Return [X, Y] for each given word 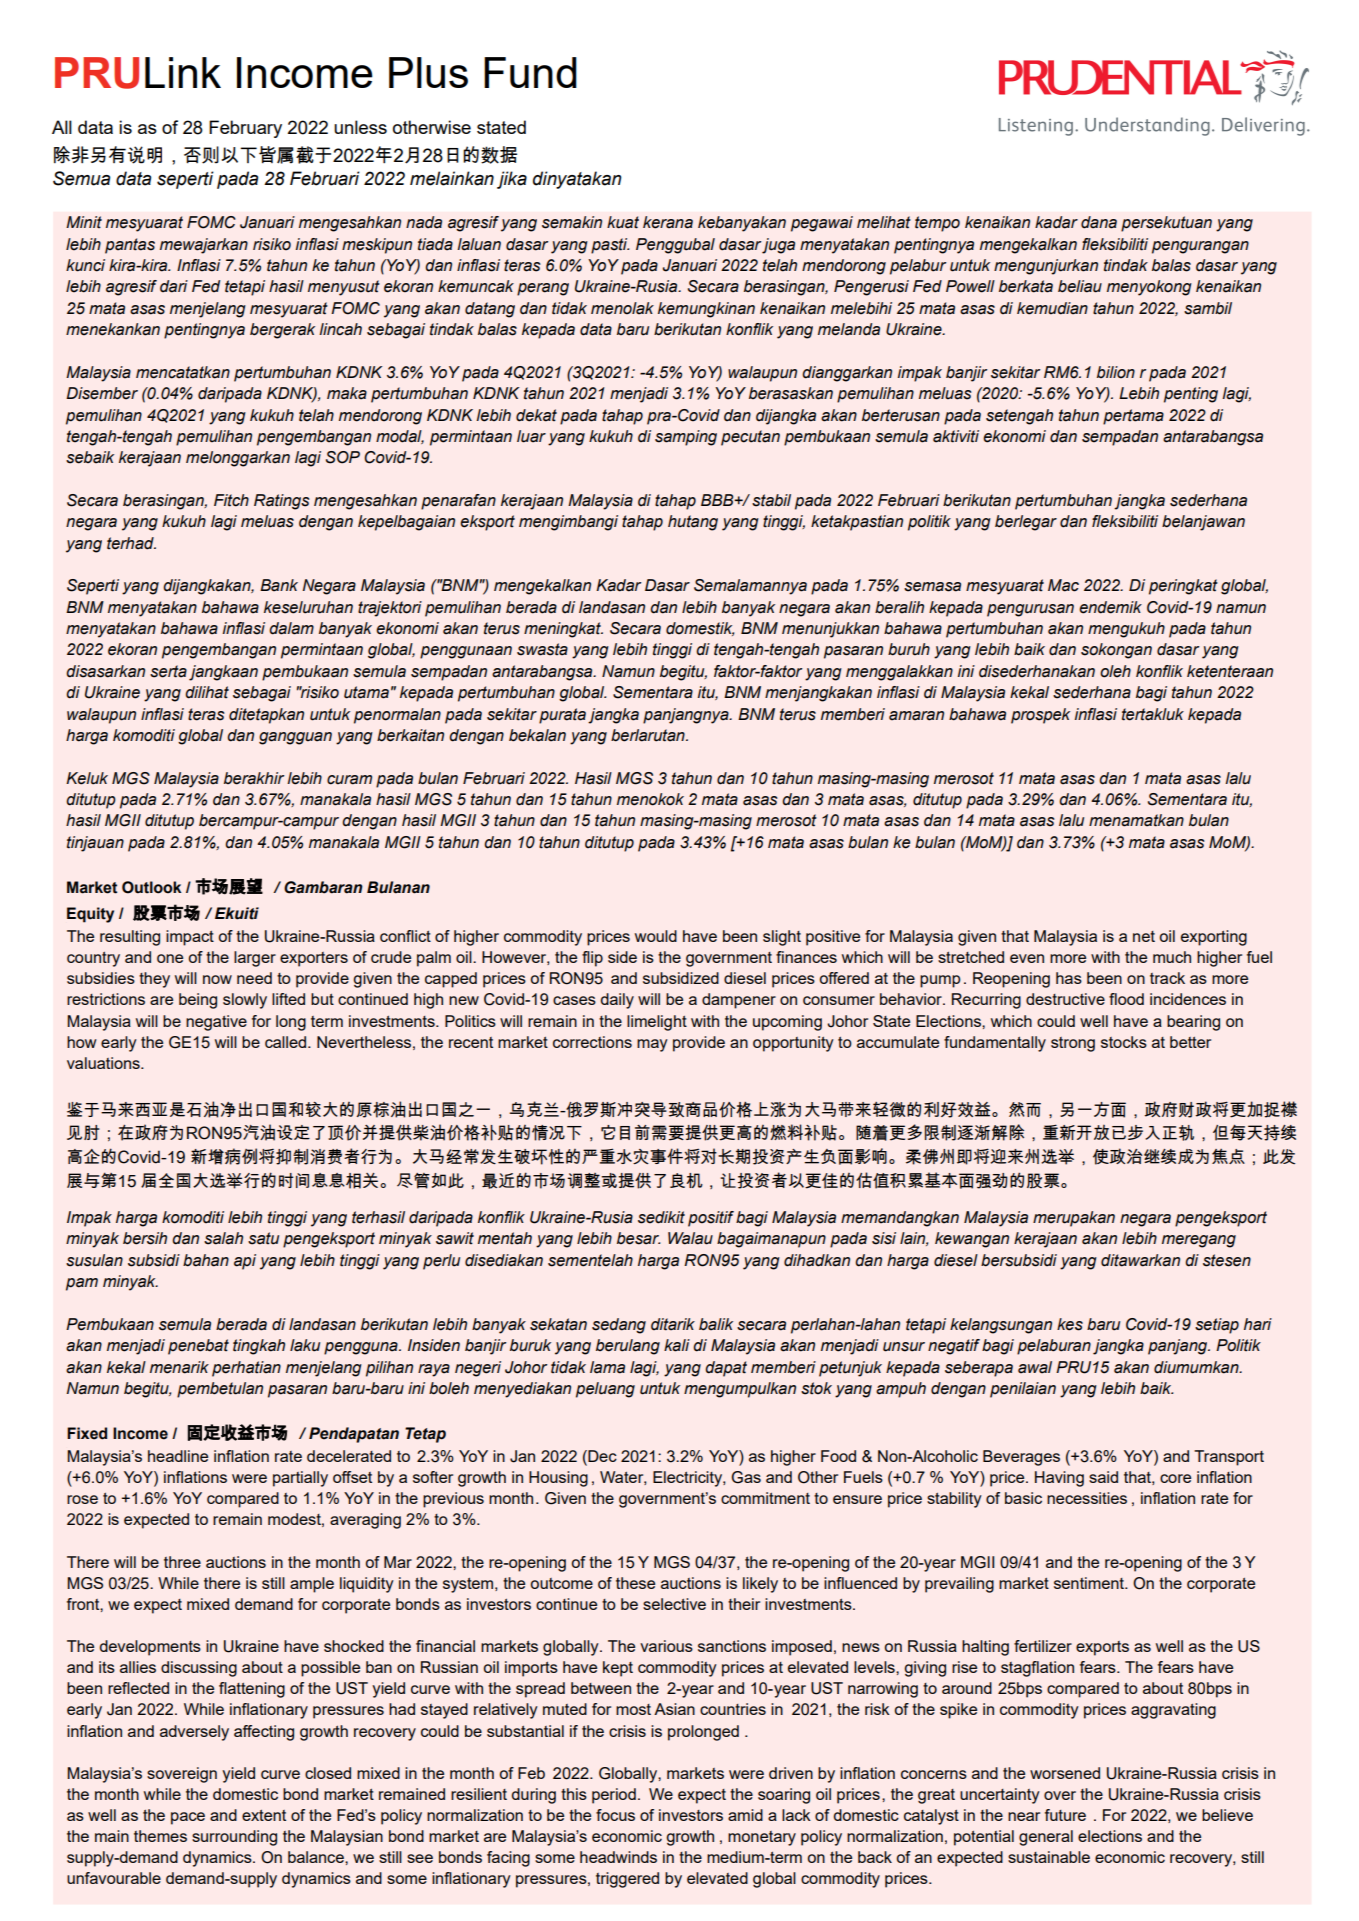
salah [223, 1238]
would [656, 936]
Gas [746, 1477]
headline [178, 1456]
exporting [1214, 938]
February [245, 129]
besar [638, 1238]
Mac [1063, 585]
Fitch [231, 500]
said [1103, 1477]
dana [1099, 222]
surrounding [234, 1838]
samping [686, 438]
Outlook [152, 887]
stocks [1124, 1042]
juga [778, 246]
